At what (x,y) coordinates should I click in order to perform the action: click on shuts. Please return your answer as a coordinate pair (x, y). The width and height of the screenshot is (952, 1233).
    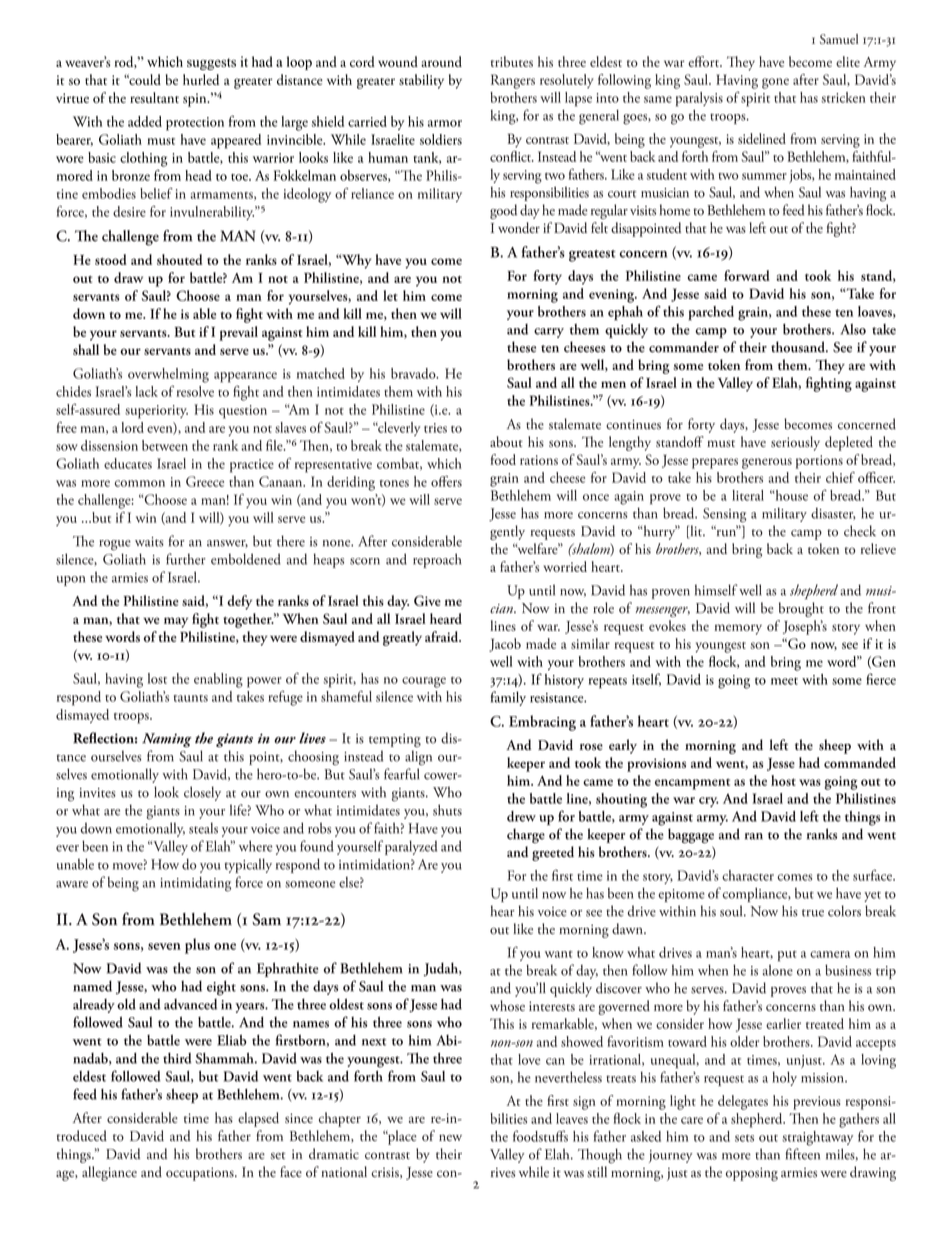
    Looking at the image, I should click on (447, 810).
